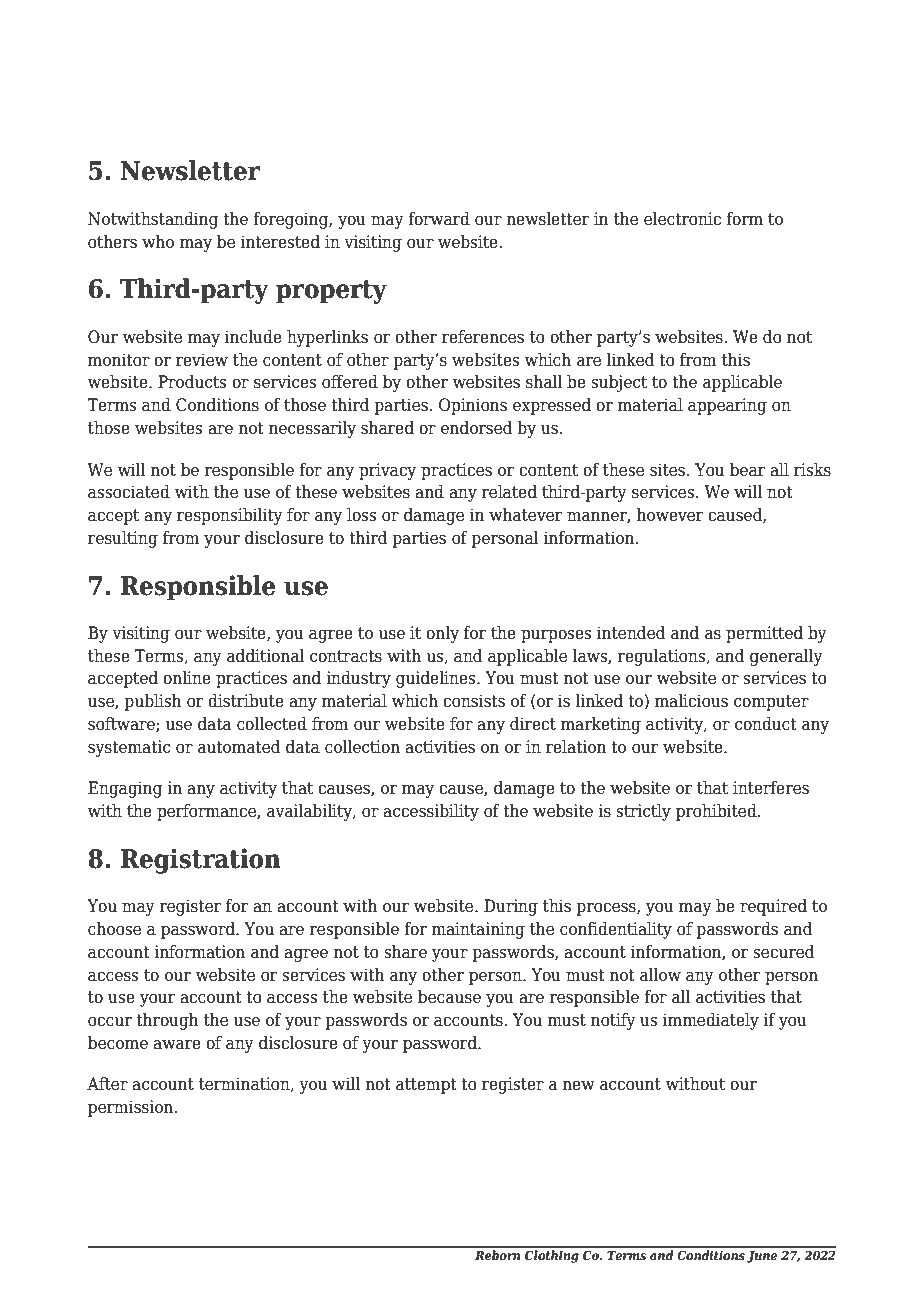 This image has width=924, height=1308. Describe the element at coordinates (717, 812) in the image. I see `prohibited` at that location.
